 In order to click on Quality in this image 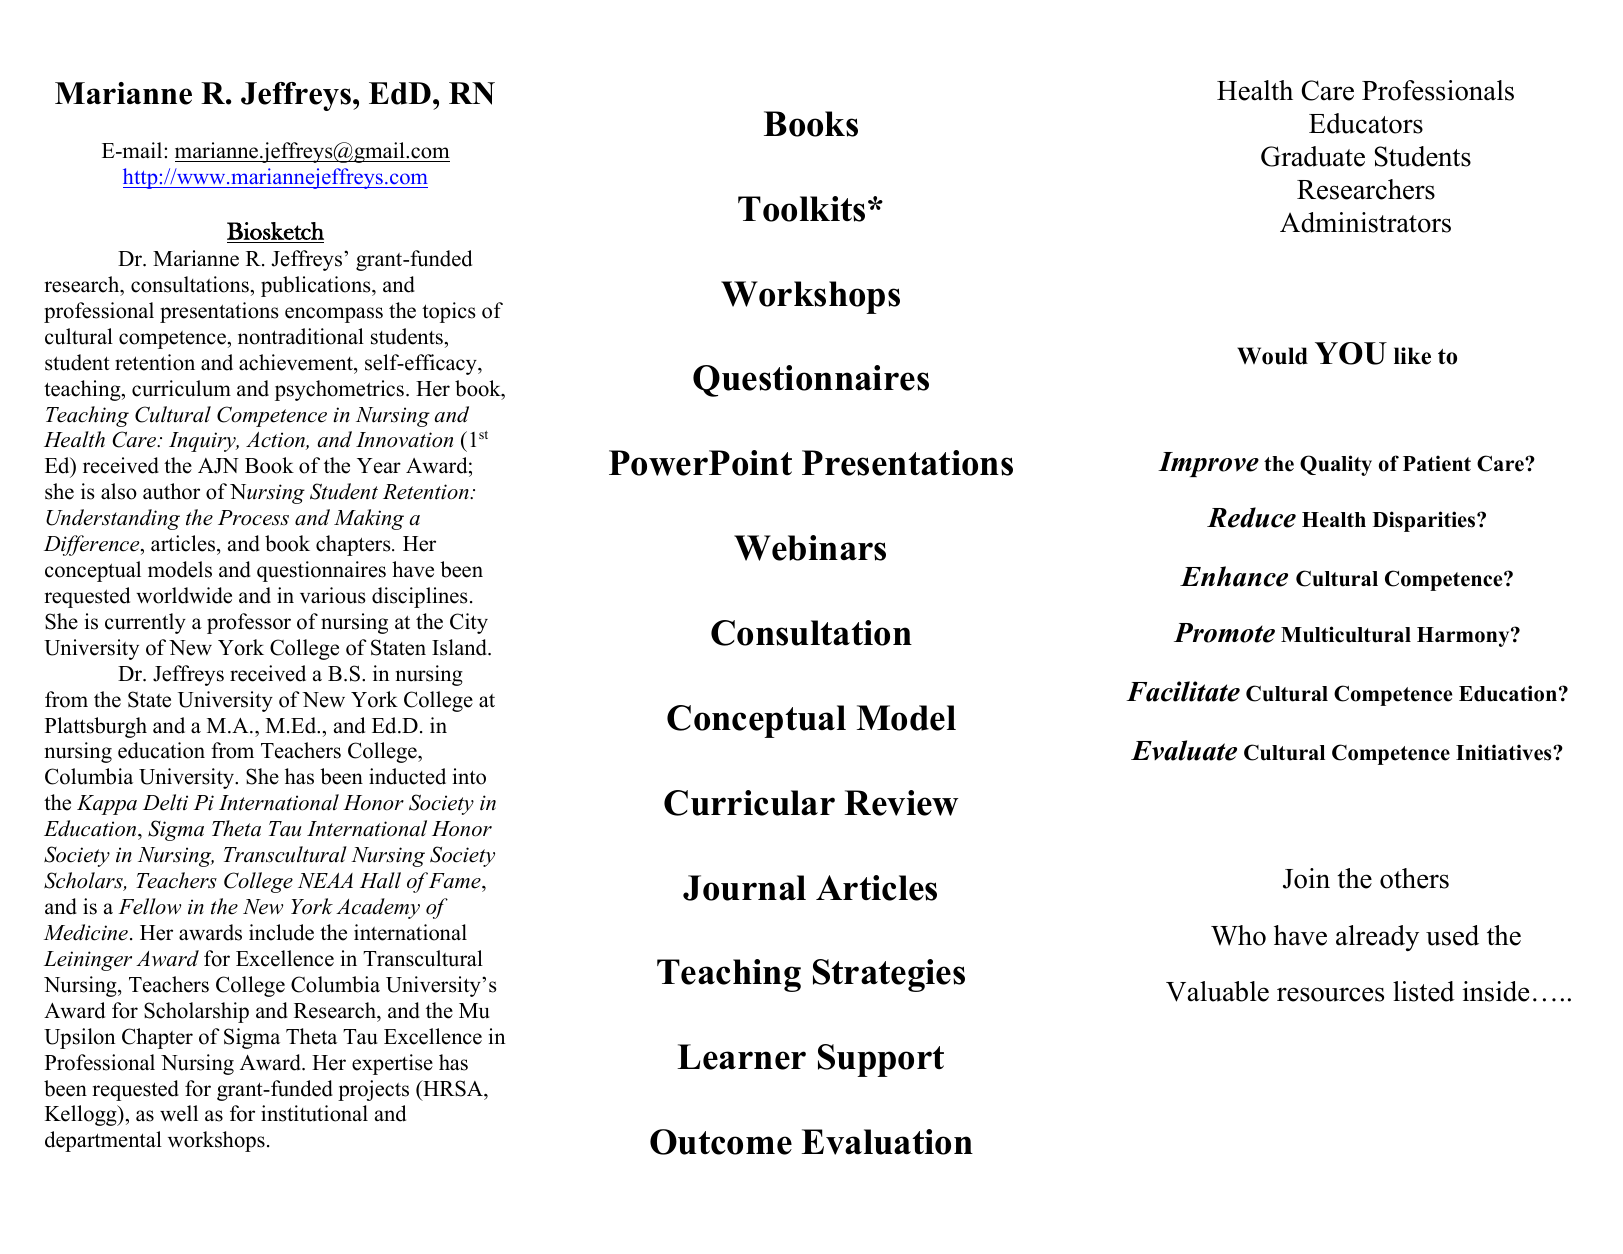, I will do `click(1336, 465)`.
